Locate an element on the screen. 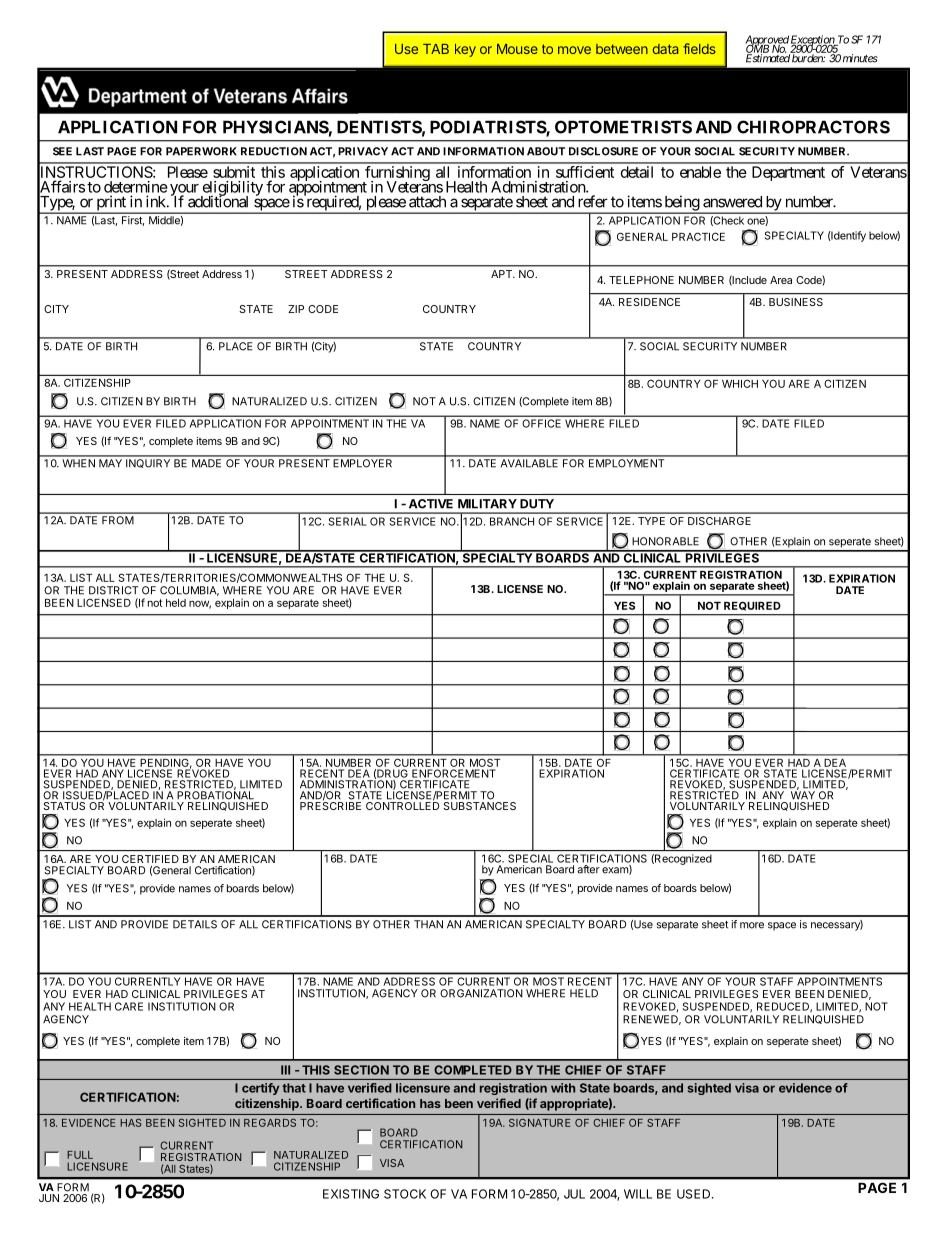 This screenshot has height=1233, width=952. DISTRICT is located at coordinates (113, 590).
